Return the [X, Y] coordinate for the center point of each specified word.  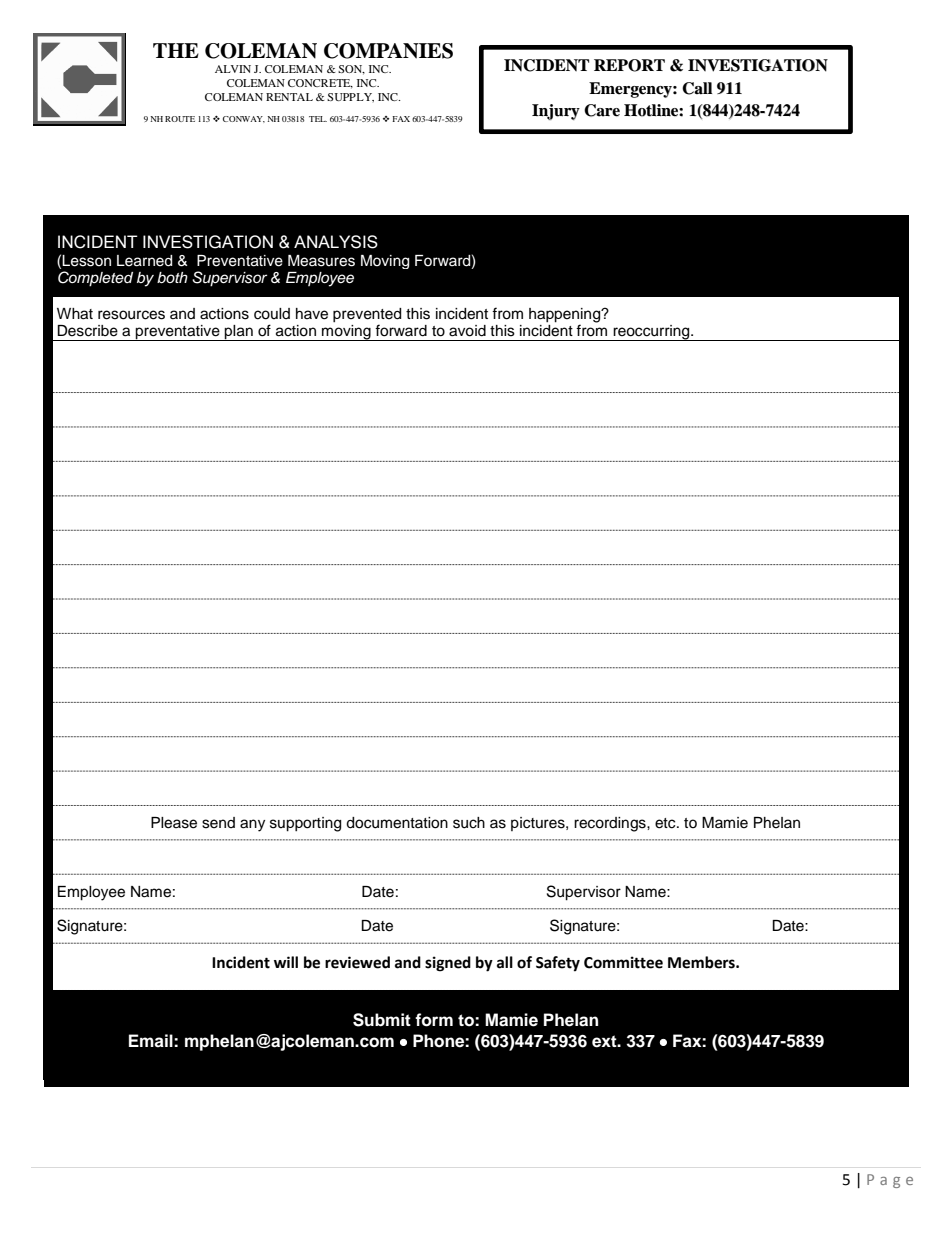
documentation [397, 823]
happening [566, 316]
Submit [382, 1020]
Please [174, 823]
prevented [367, 315]
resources [131, 315]
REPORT [629, 65]
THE [176, 50]
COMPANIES [388, 51]
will [286, 962]
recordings [611, 824]
